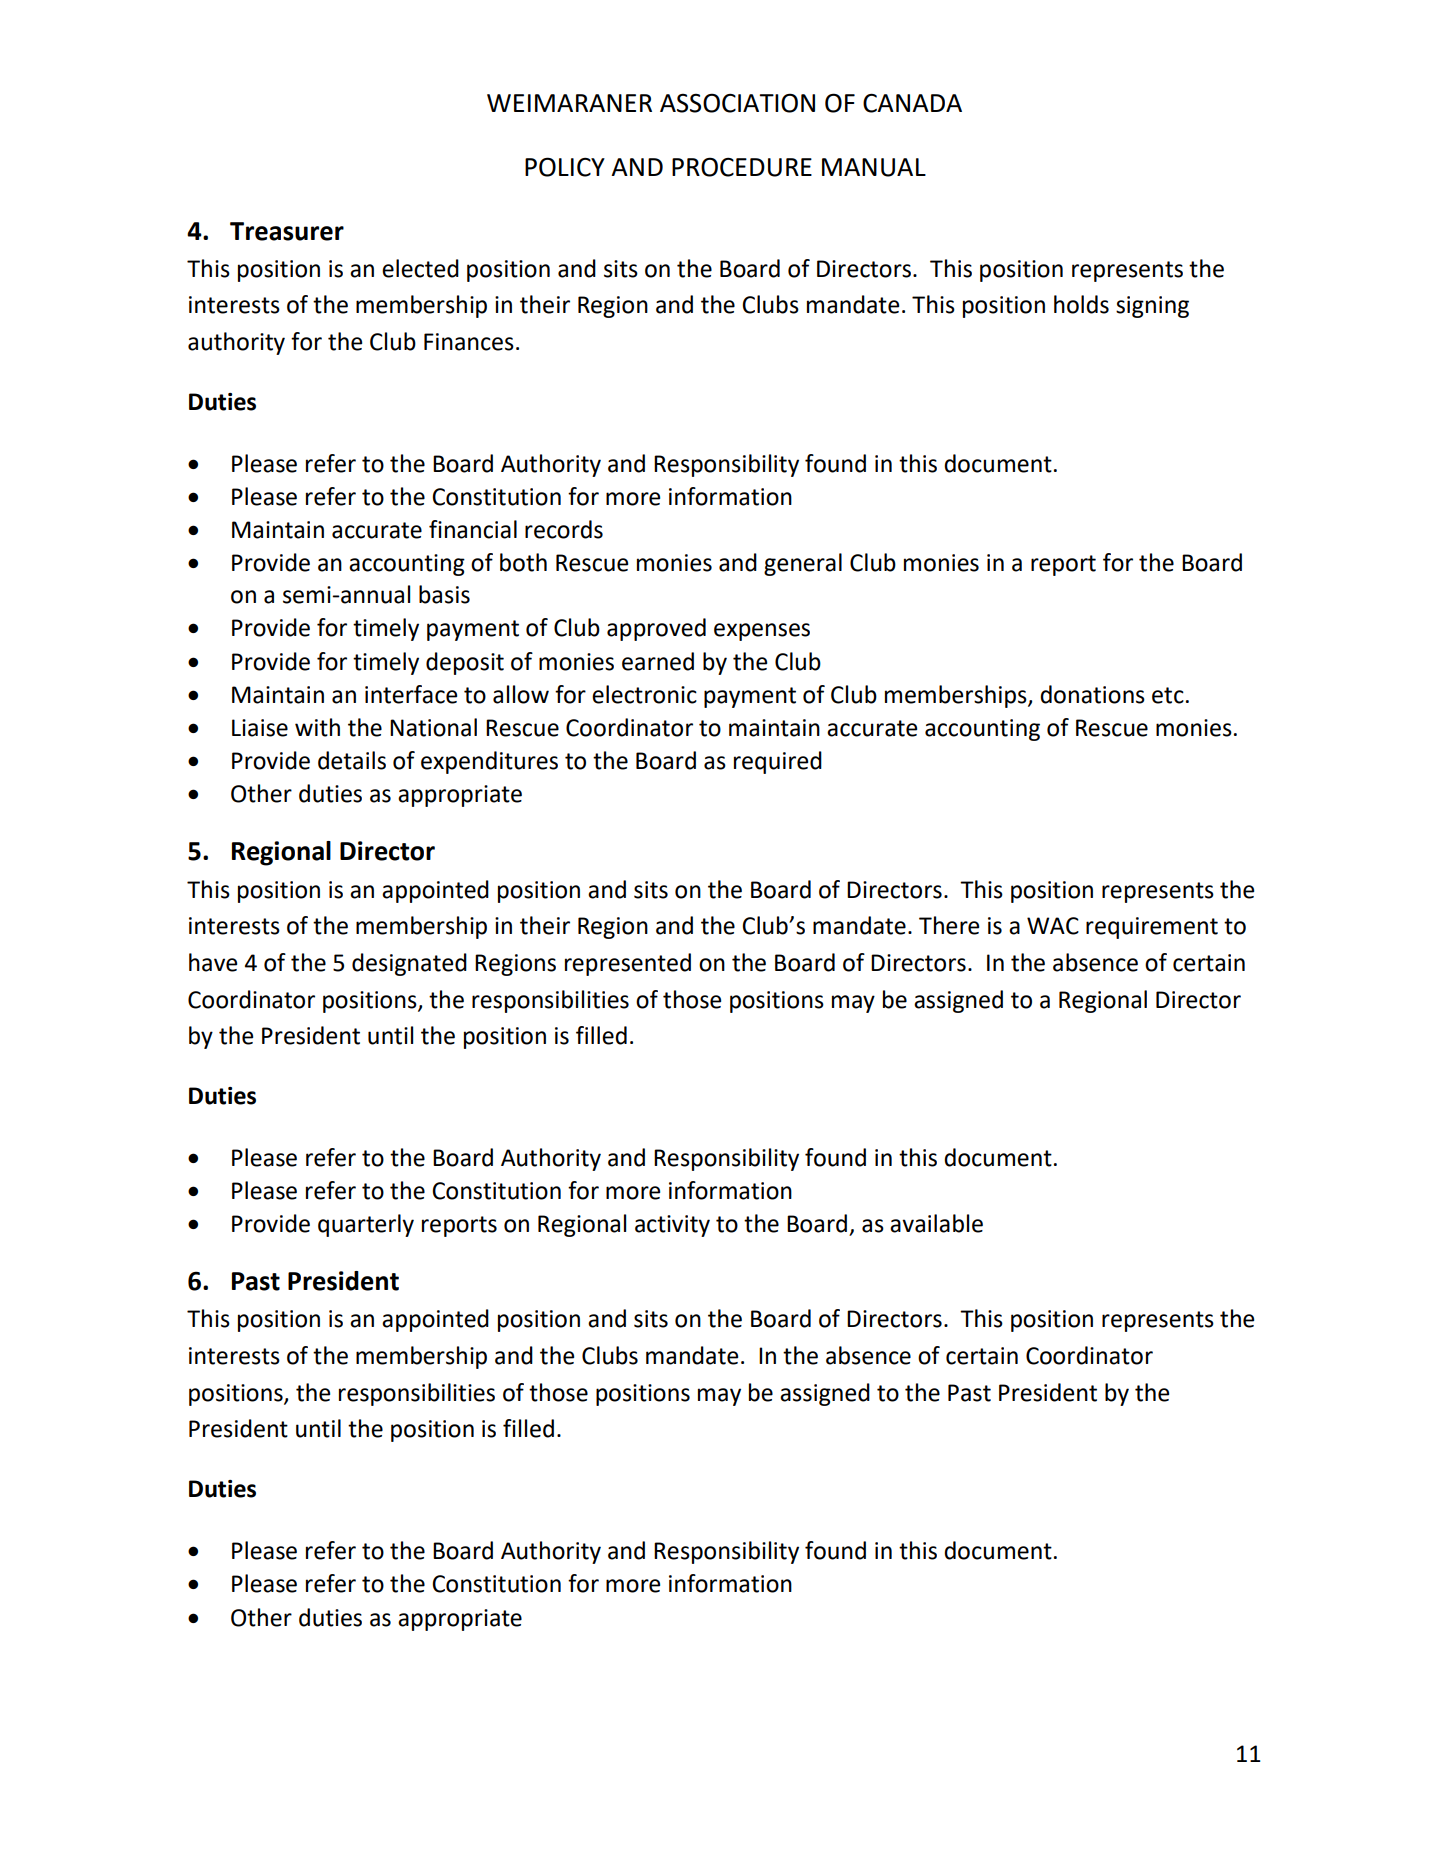 This document has height=1875, width=1449. Describe the element at coordinates (628, 964) in the document. I see `represented` at that location.
